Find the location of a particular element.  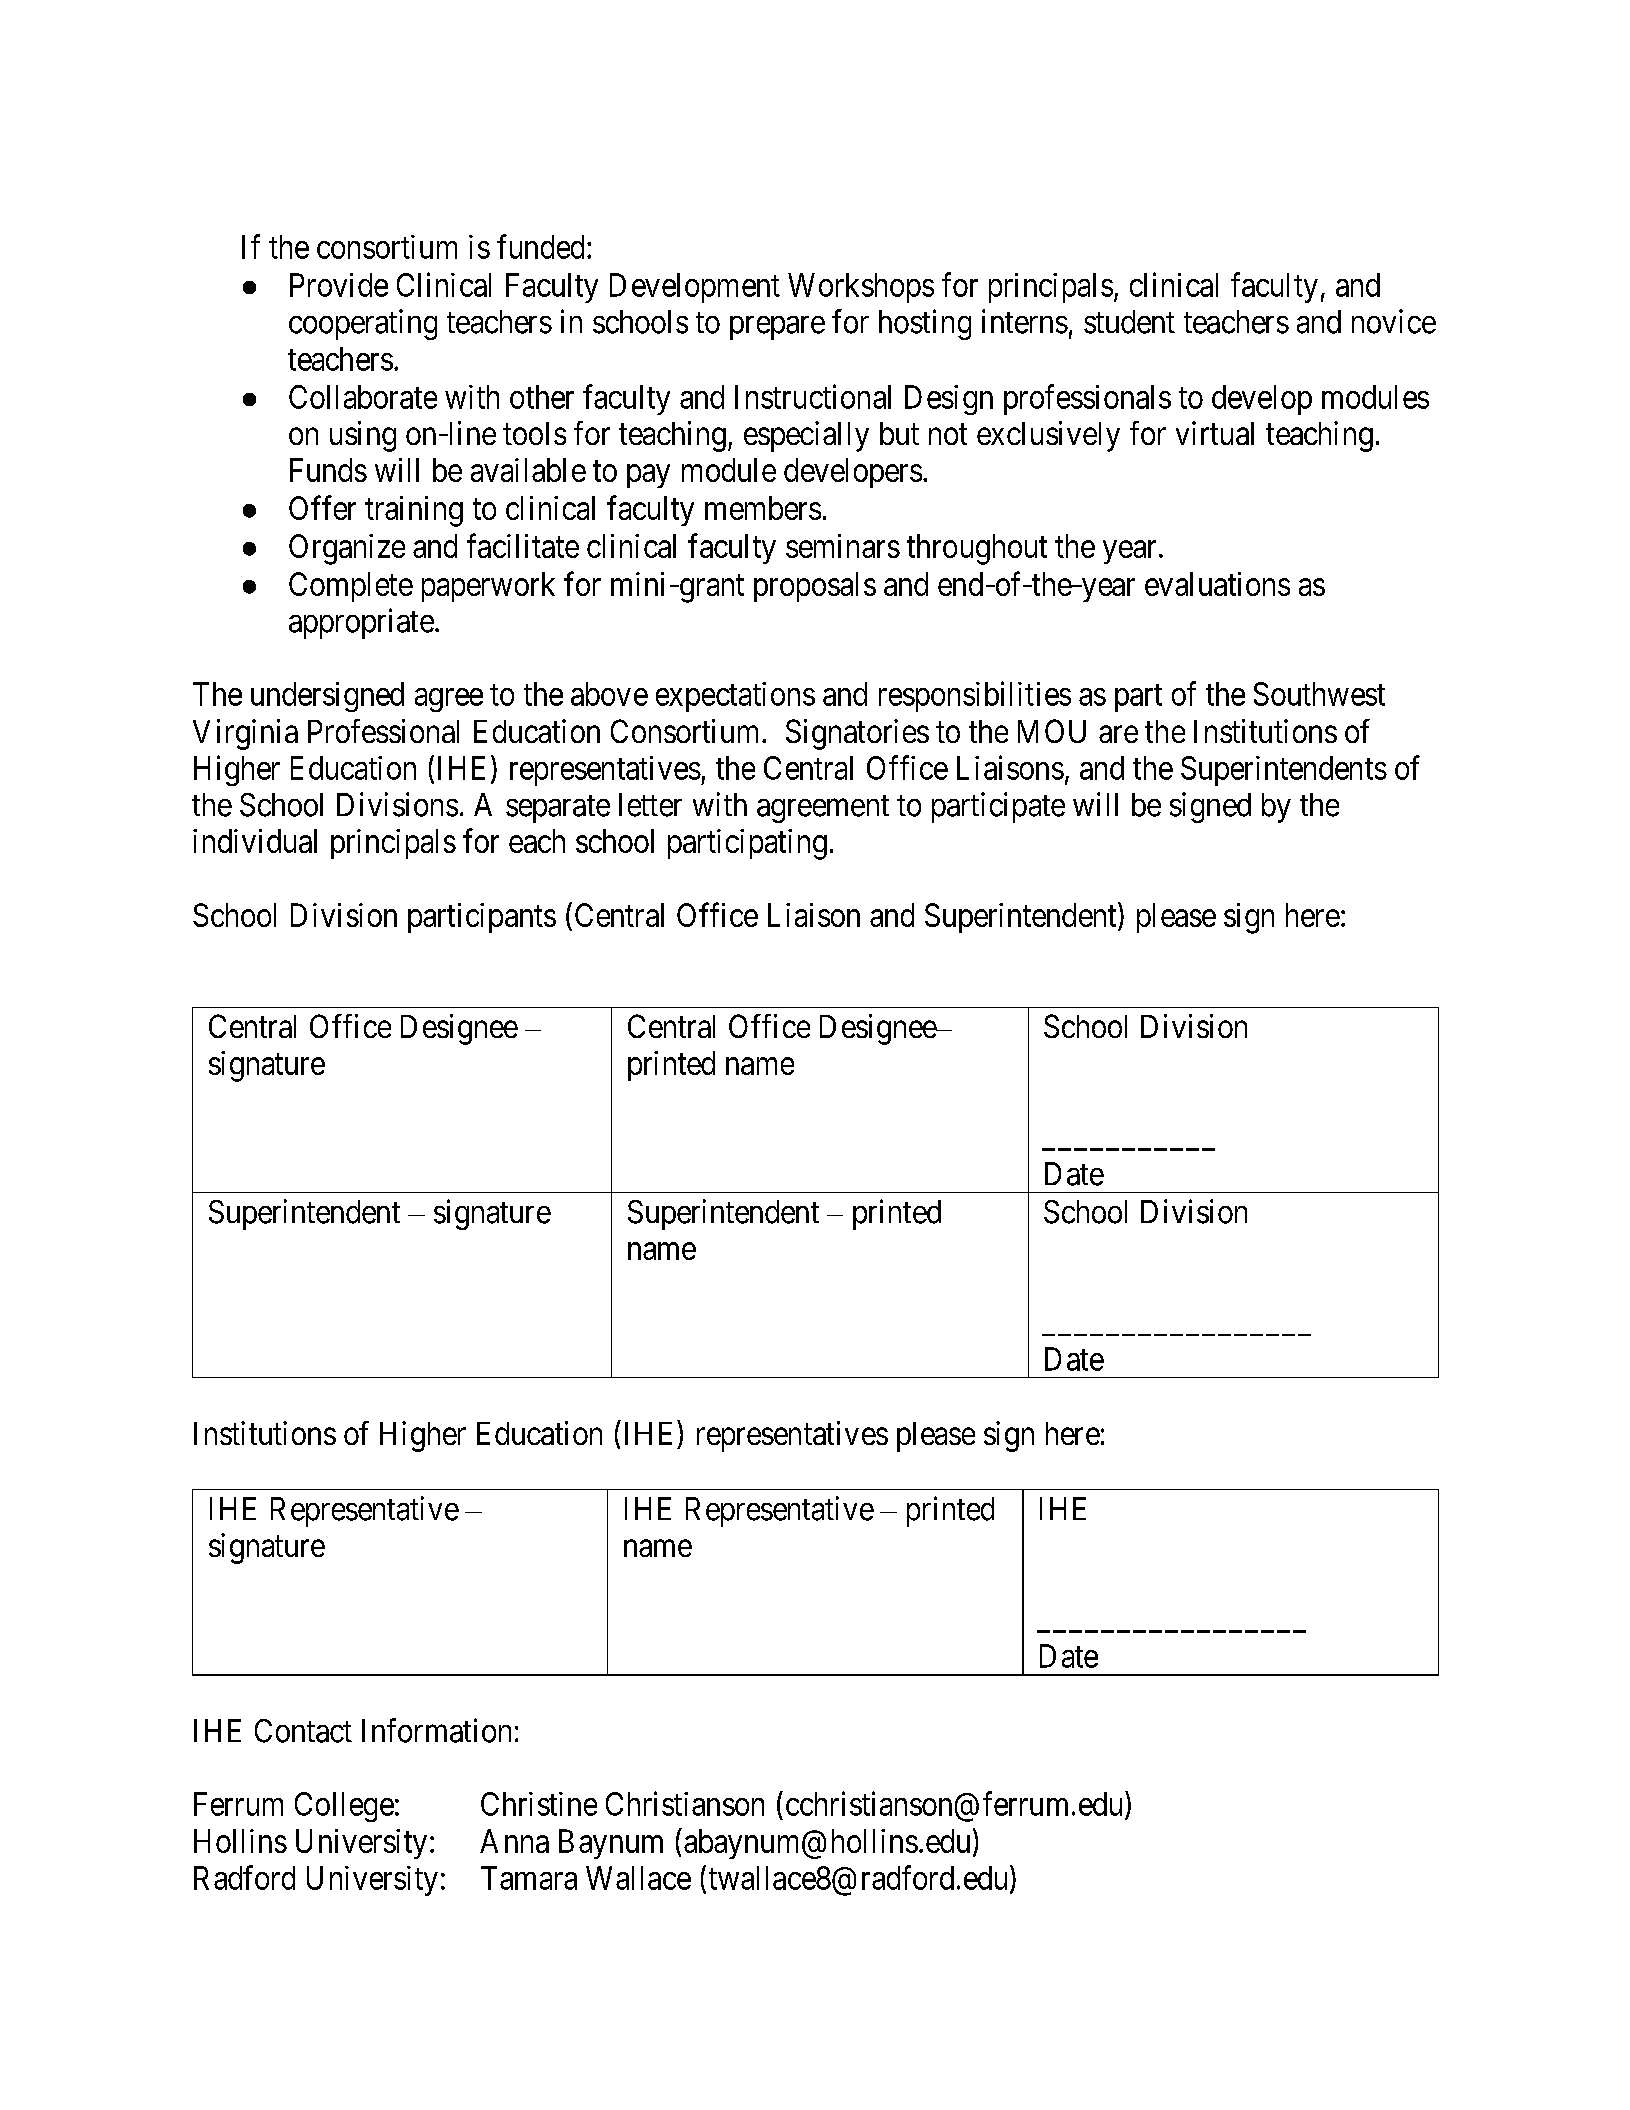

cooperating is located at coordinates (363, 324).
